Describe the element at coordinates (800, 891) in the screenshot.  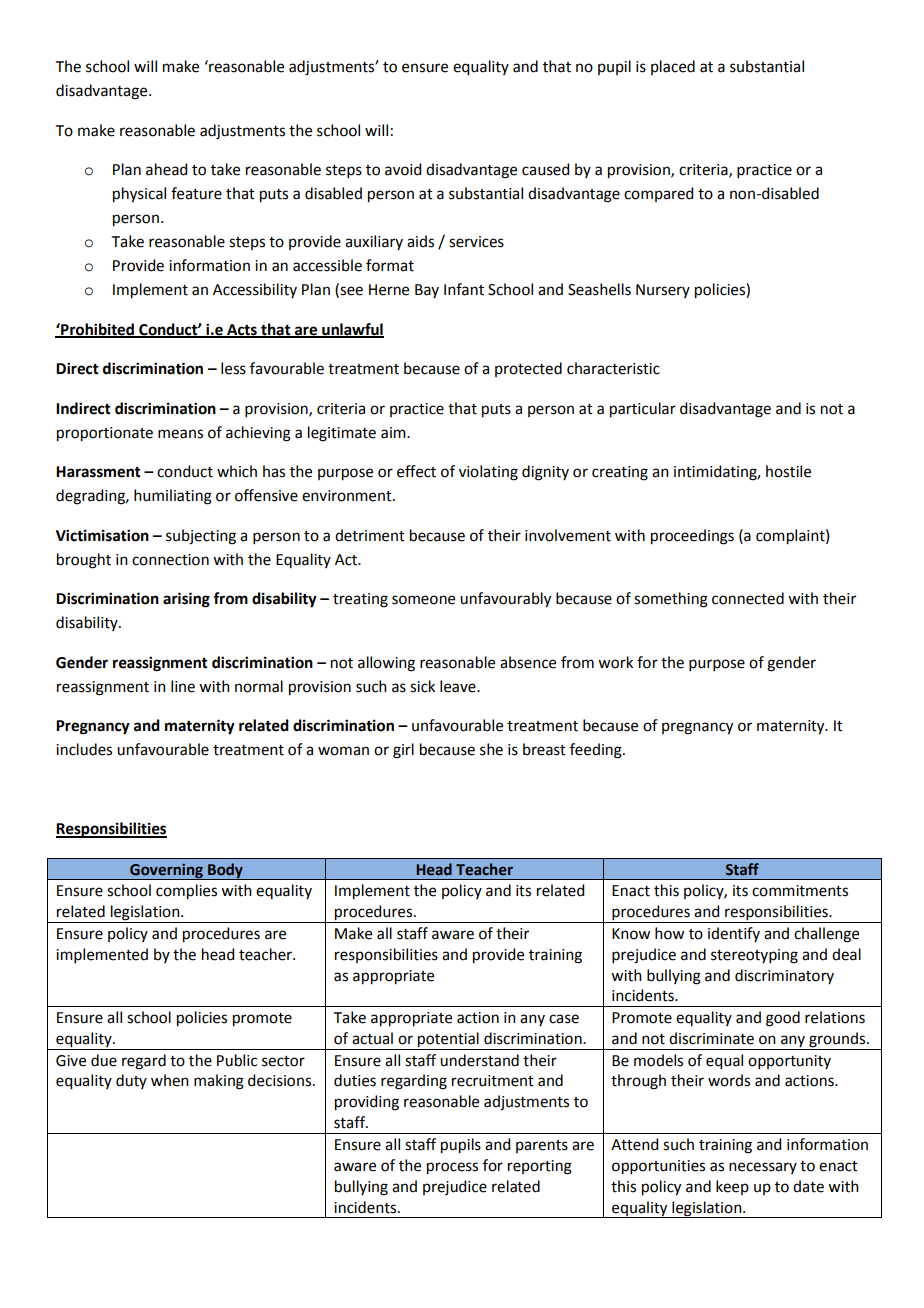
I see `commitments` at that location.
